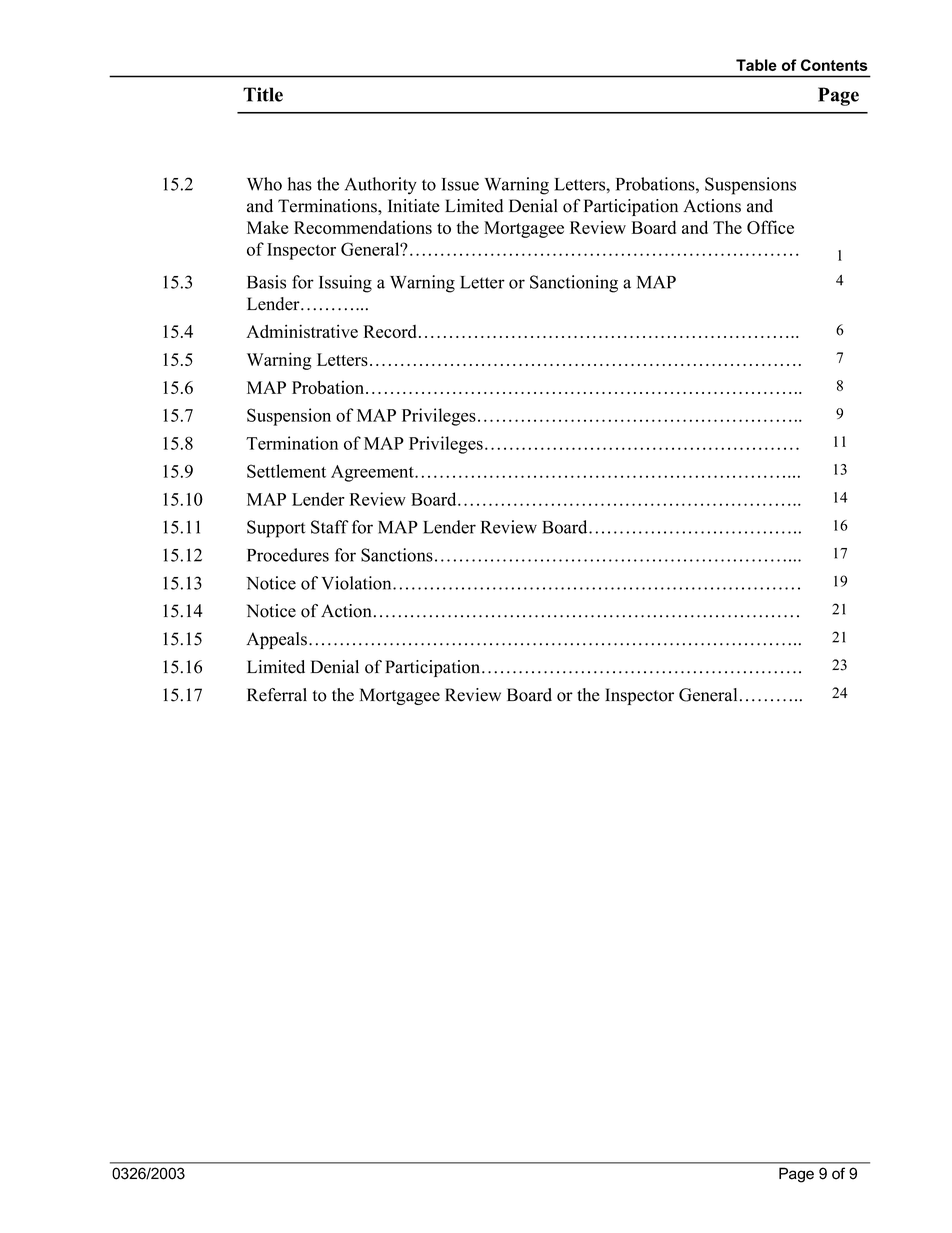 The width and height of the page is (952, 1233). Describe the element at coordinates (756, 65) in the page. I see `Table` at that location.
